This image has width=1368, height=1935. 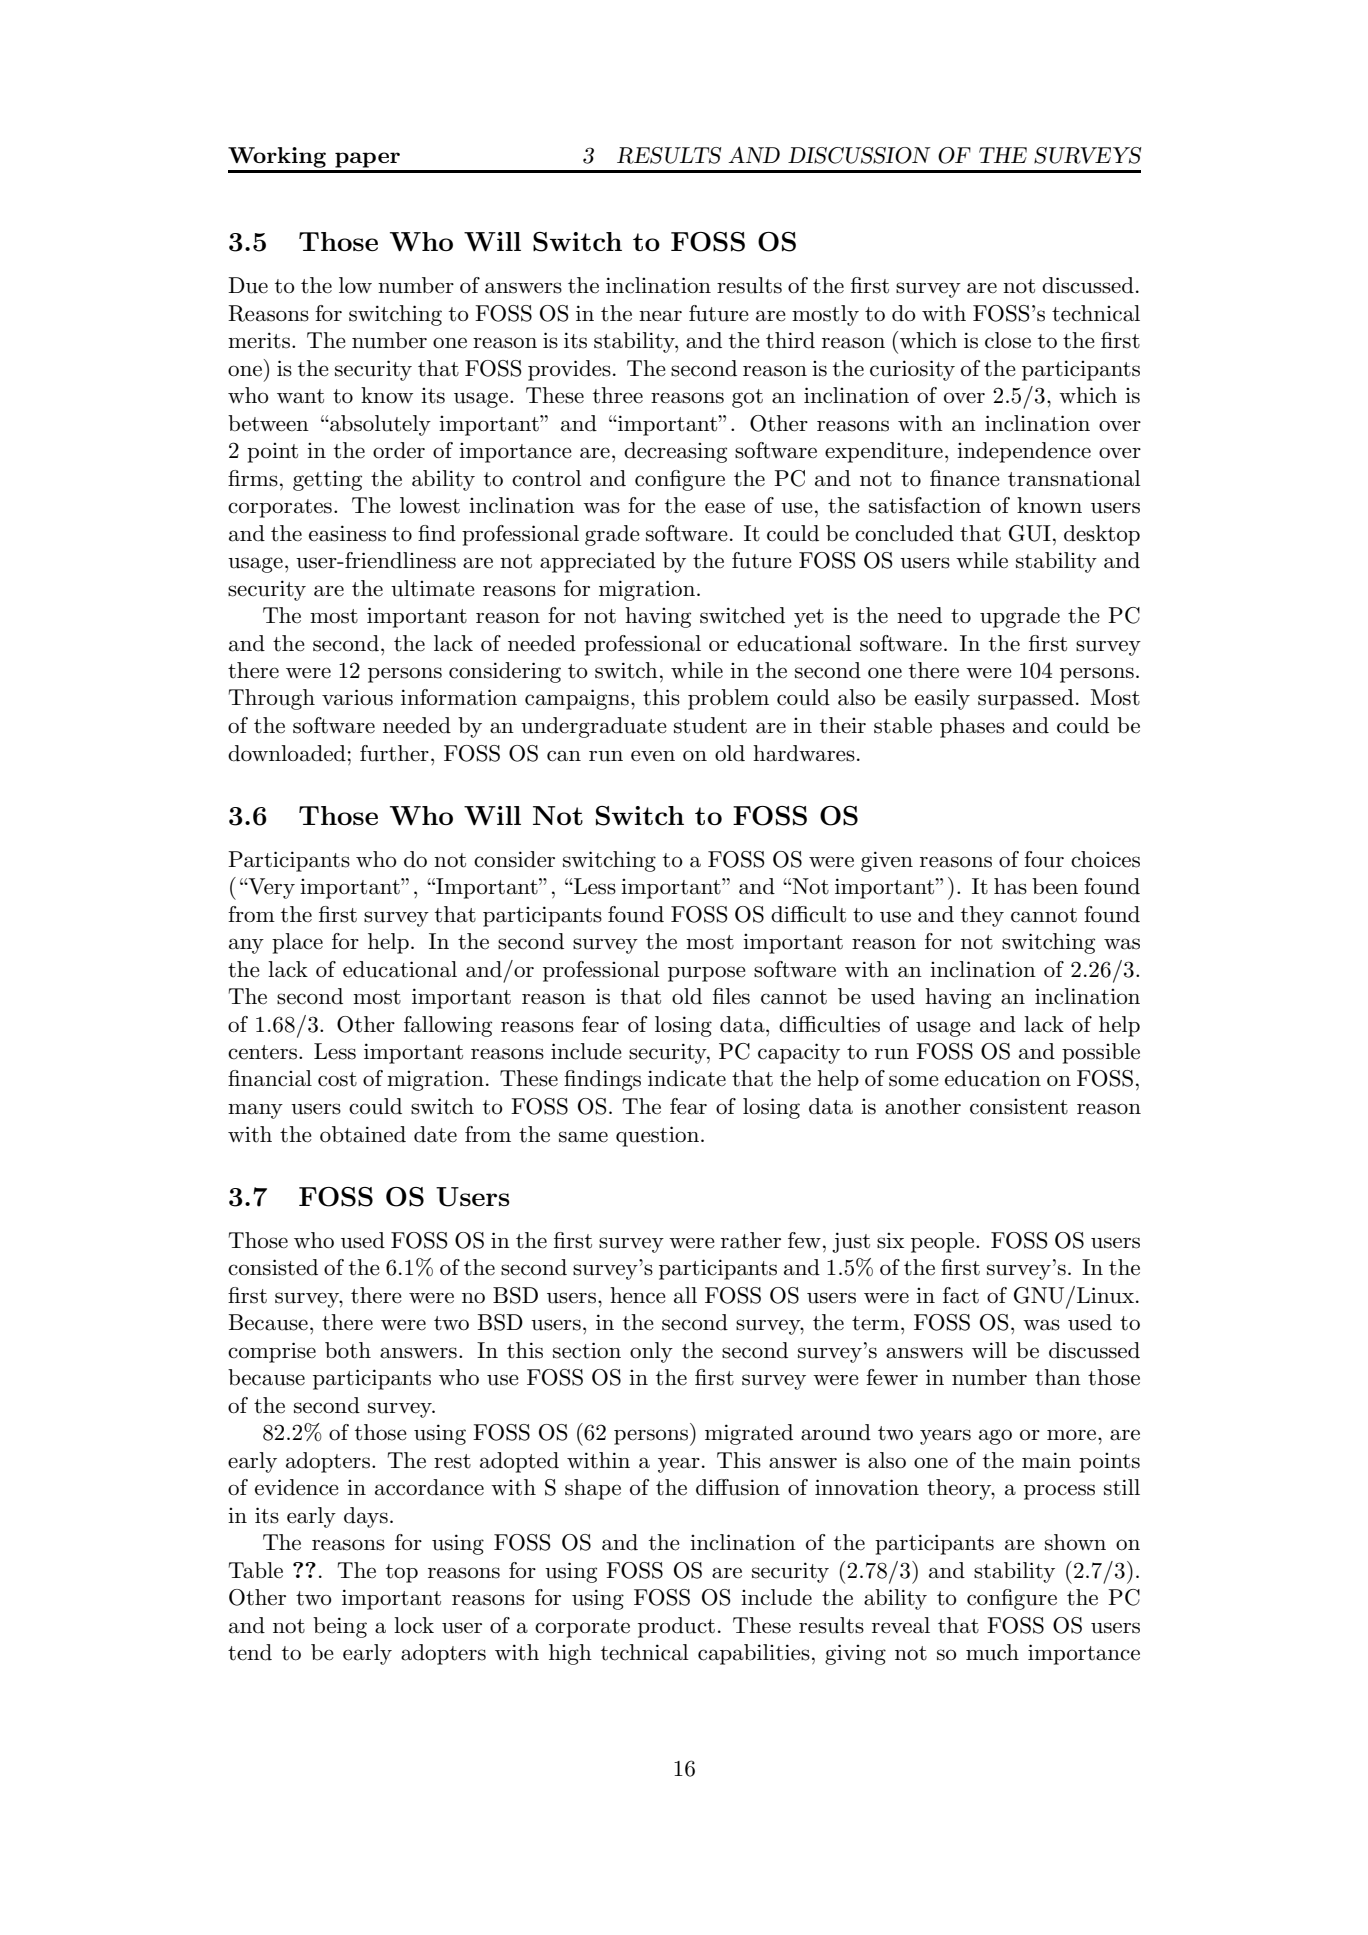 I want to click on independence, so click(x=1024, y=452).
